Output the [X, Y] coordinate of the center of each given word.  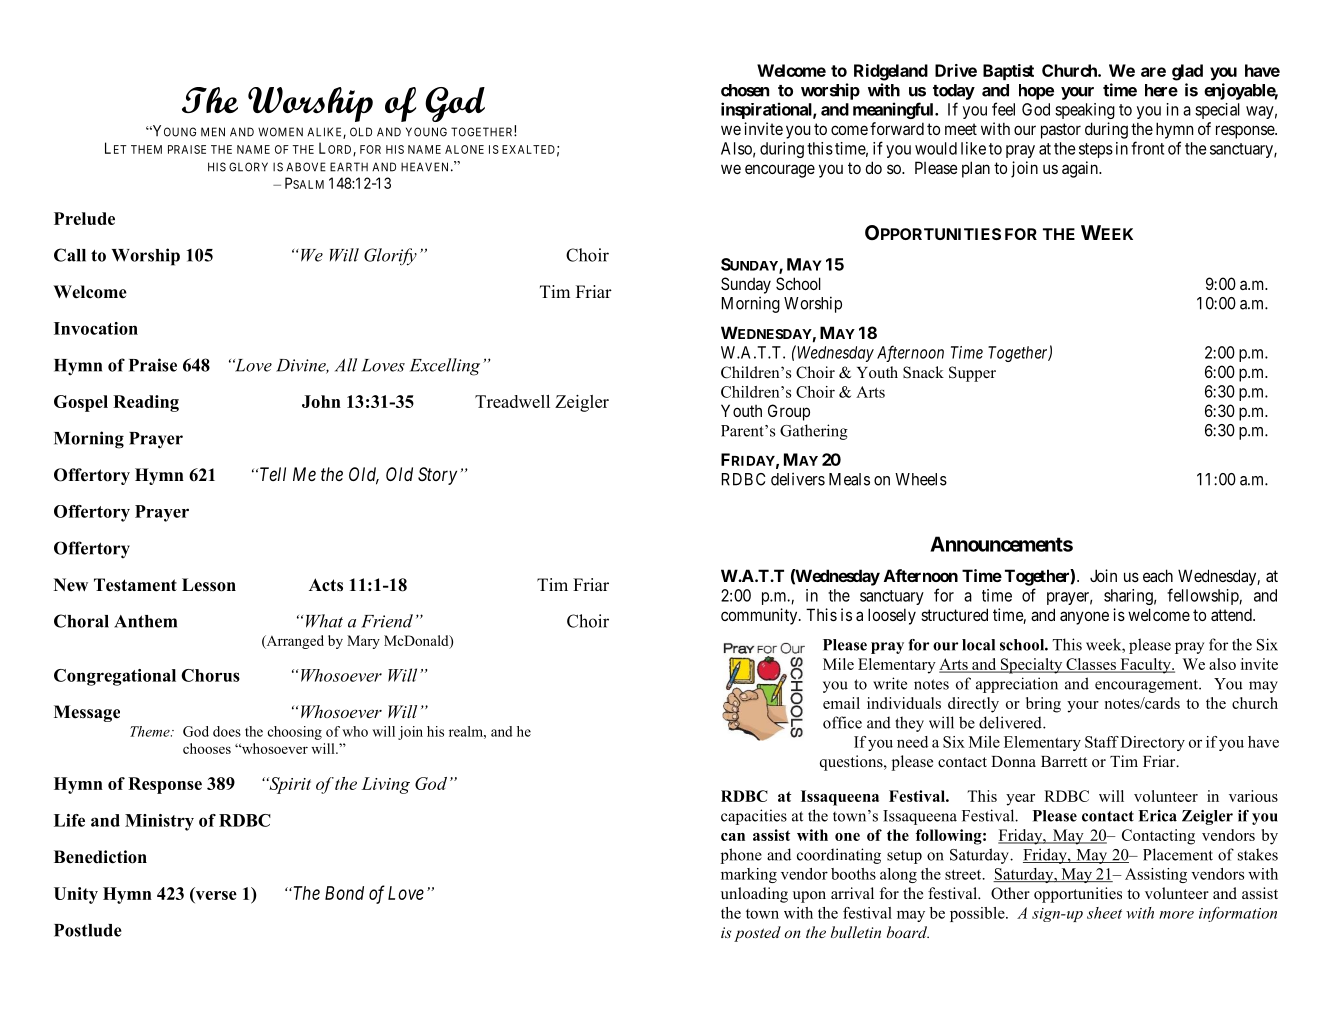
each [1158, 575]
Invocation [96, 328]
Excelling [445, 367]
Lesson [209, 585]
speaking [1085, 111]
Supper [972, 374]
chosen [745, 90]
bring [1043, 705]
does [227, 731]
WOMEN [280, 132]
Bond [344, 893]
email [841, 703]
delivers [798, 479]
